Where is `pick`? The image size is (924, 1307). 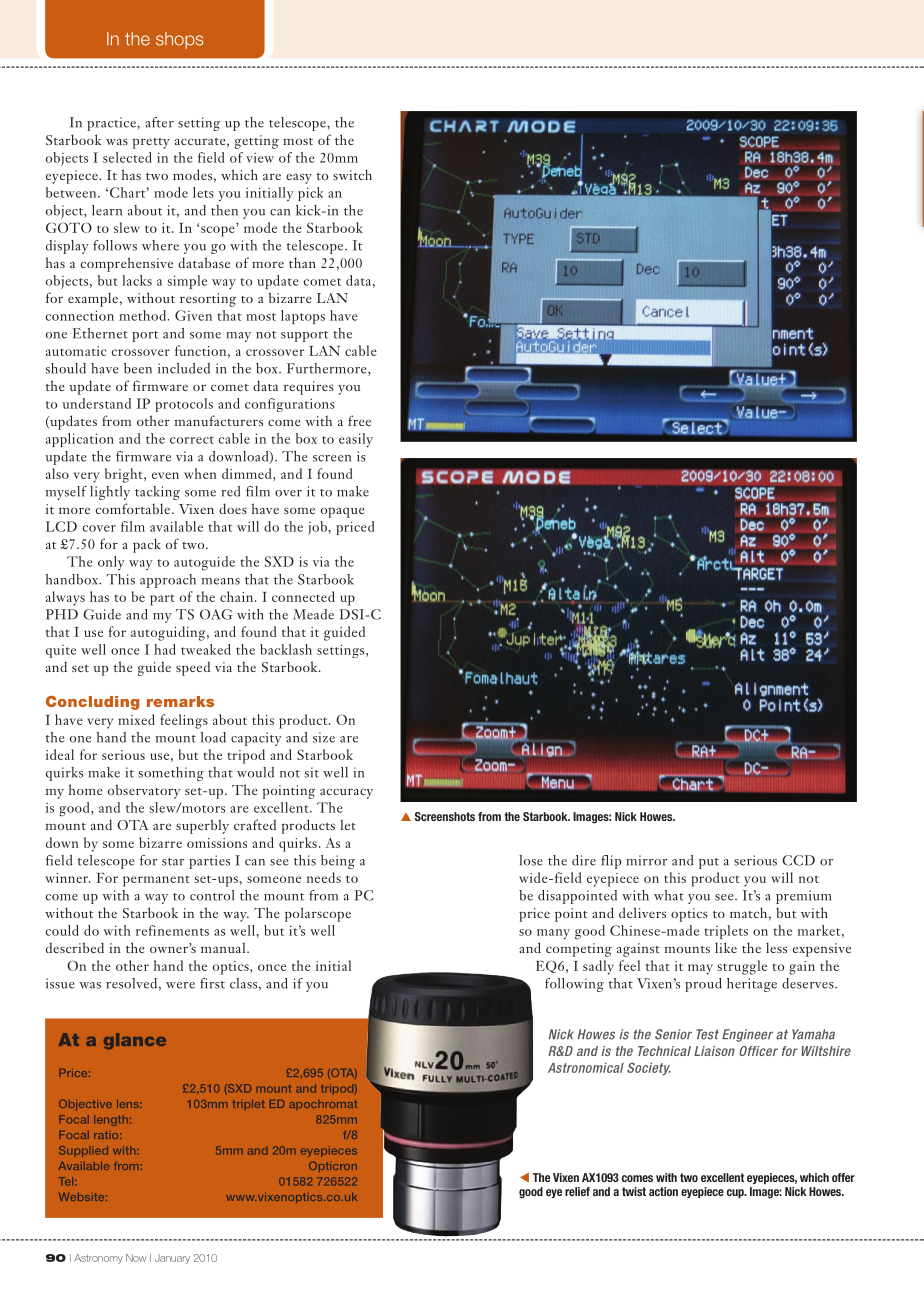 pick is located at coordinates (311, 194).
